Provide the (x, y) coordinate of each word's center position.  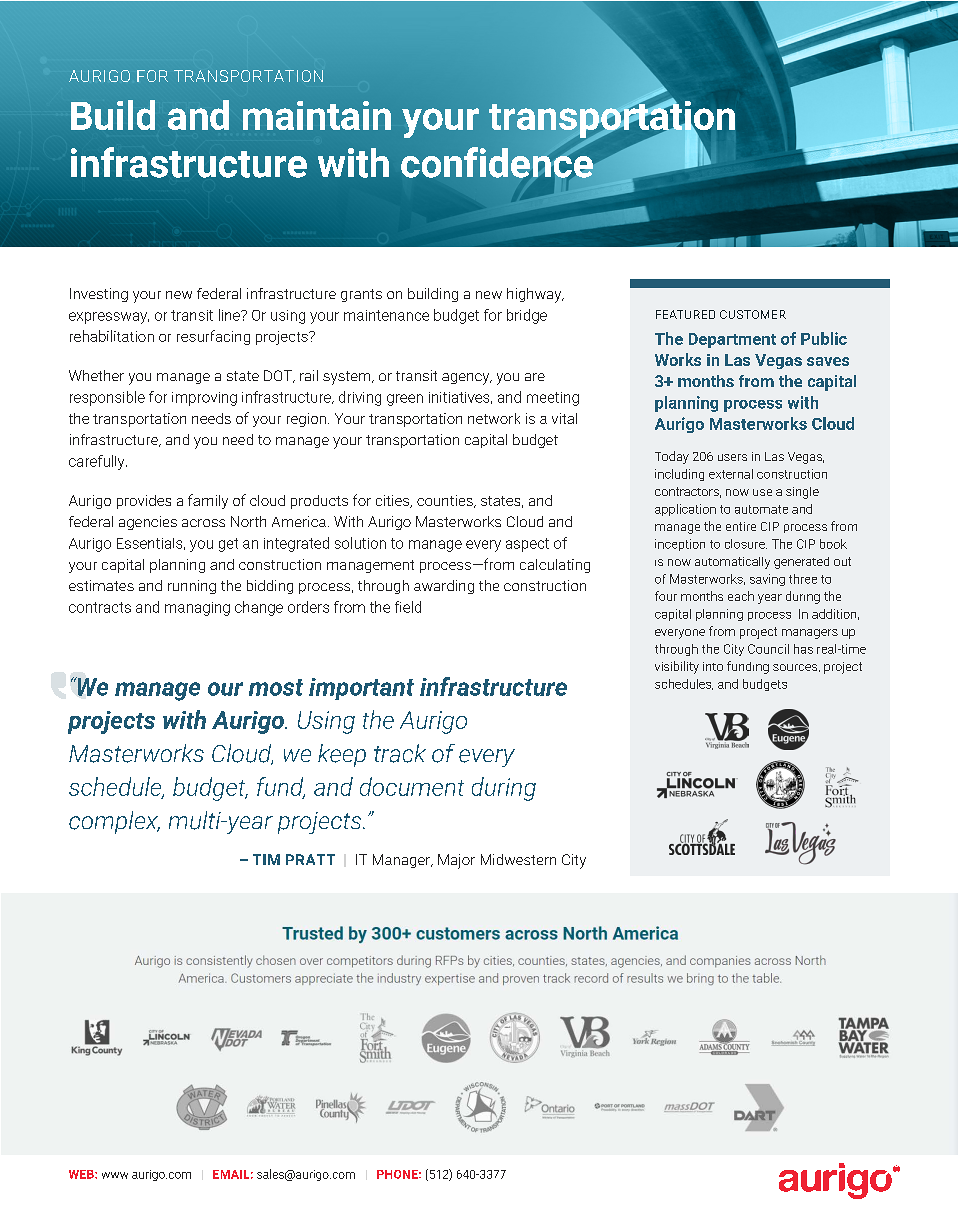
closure (746, 544)
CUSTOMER (753, 314)
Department (732, 340)
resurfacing (213, 337)
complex (114, 822)
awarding (444, 587)
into (713, 666)
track (400, 753)
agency (467, 379)
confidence (497, 161)
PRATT (310, 859)
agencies (148, 523)
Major (456, 861)
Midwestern (518, 859)
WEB (82, 1174)
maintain (317, 115)
